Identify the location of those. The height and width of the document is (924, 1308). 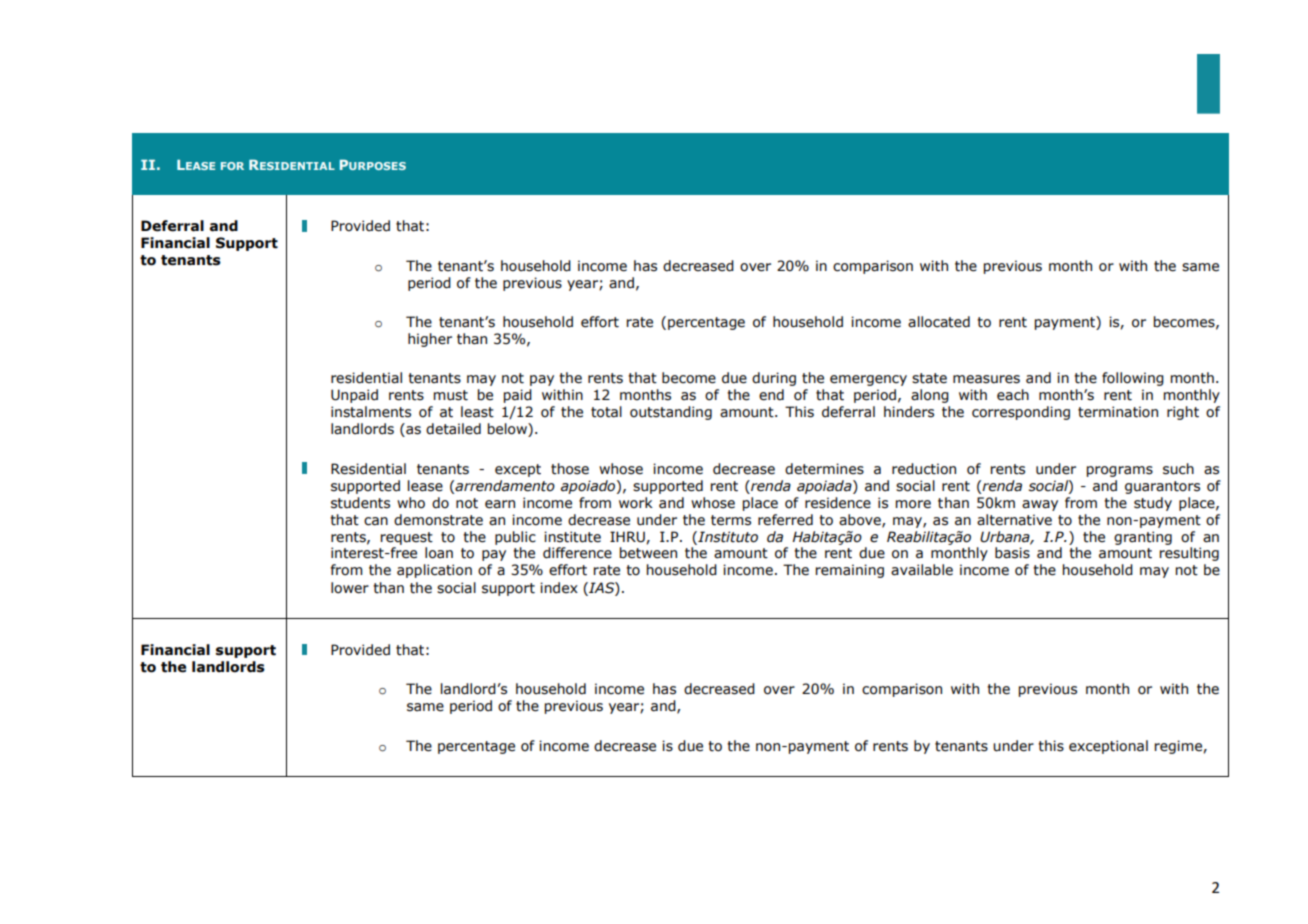
(570, 469).
